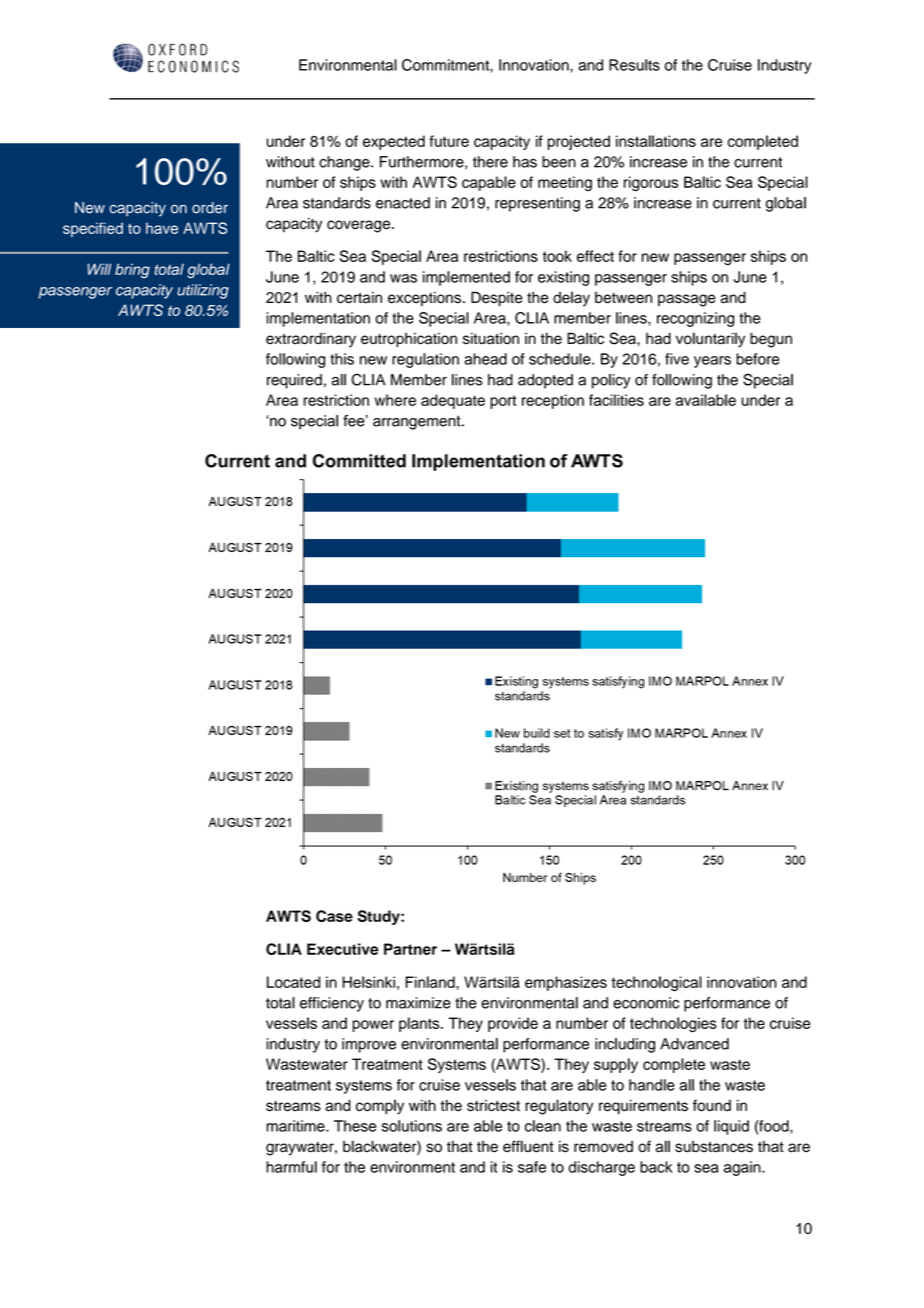  Describe the element at coordinates (410, 949) in the screenshot. I see `Partner` at that location.
